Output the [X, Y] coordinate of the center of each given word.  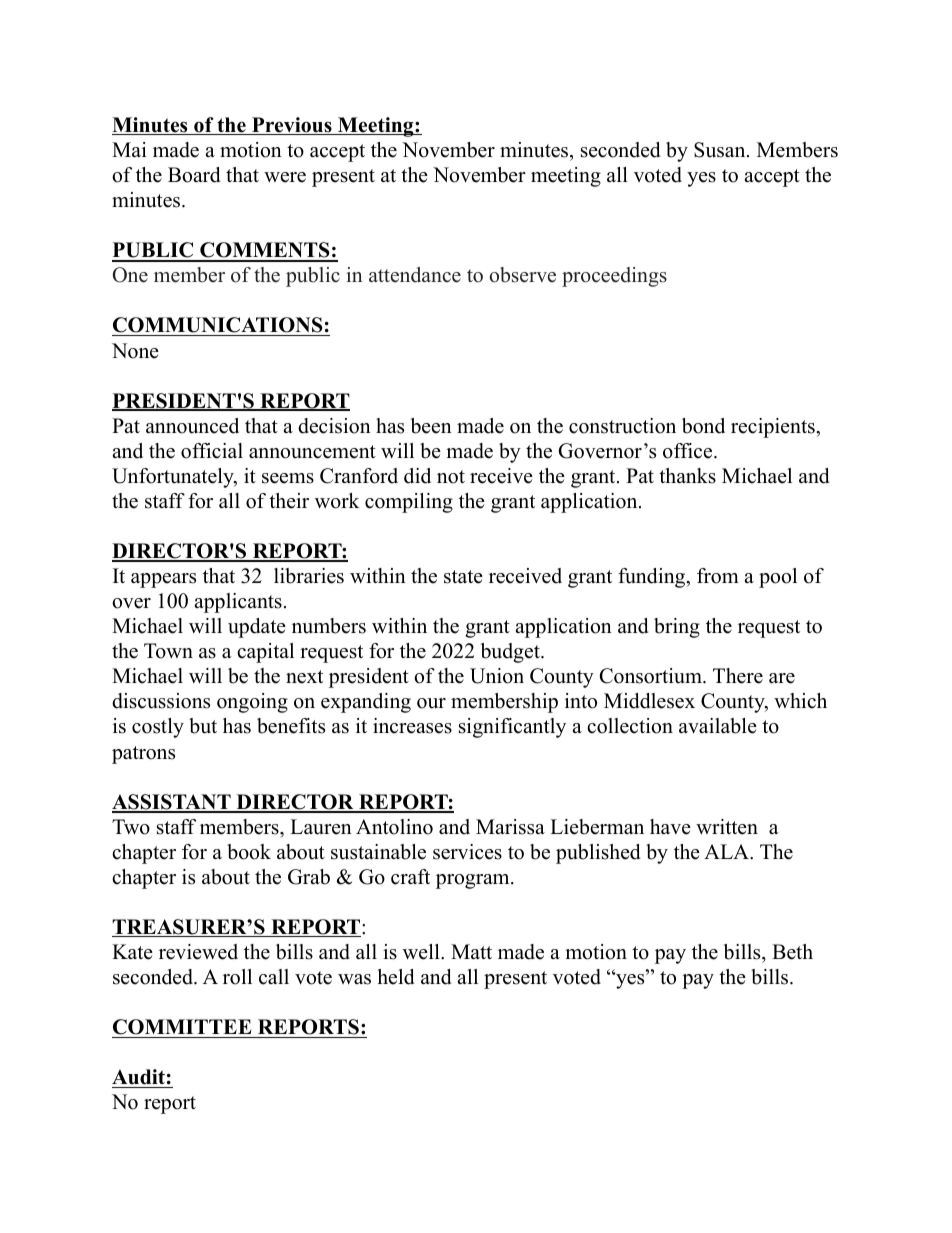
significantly [512, 728]
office [689, 451]
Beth [792, 952]
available [718, 726]
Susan [721, 150]
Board [194, 175]
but [203, 726]
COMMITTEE [182, 1027]
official [212, 451]
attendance [415, 275]
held [395, 977]
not [451, 477]
